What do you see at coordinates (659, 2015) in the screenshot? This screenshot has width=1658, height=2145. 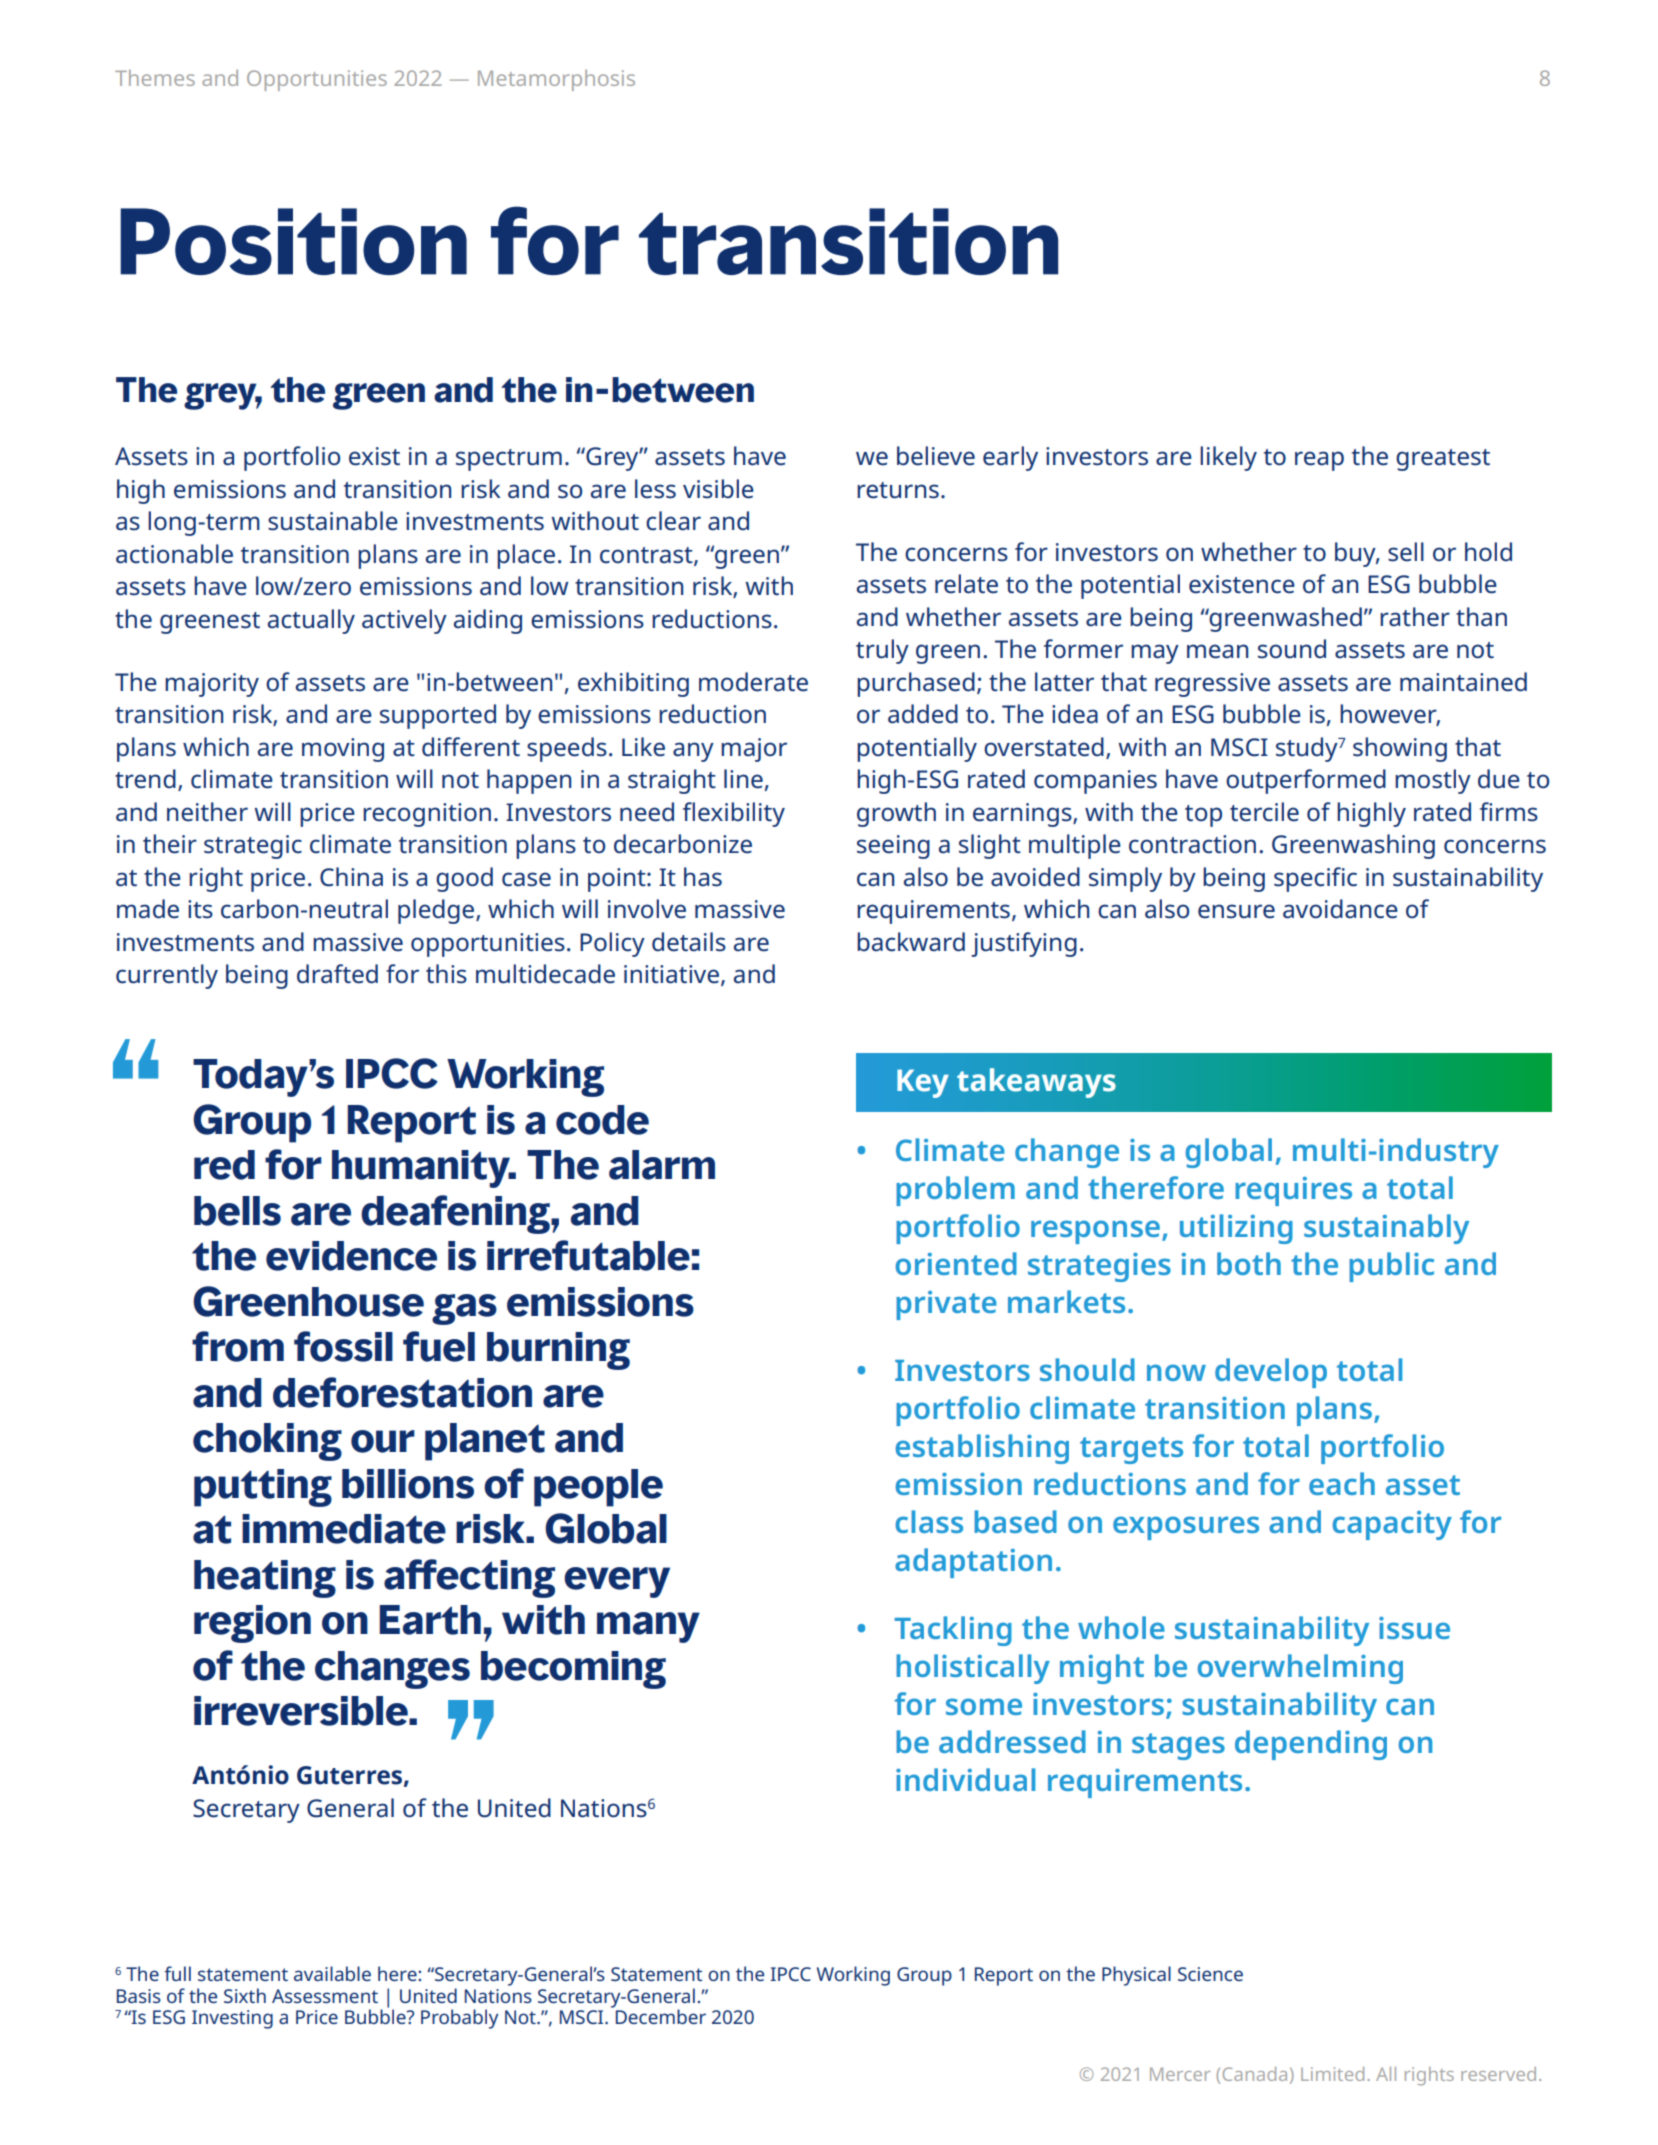 I see `December` at bounding box center [659, 2015].
